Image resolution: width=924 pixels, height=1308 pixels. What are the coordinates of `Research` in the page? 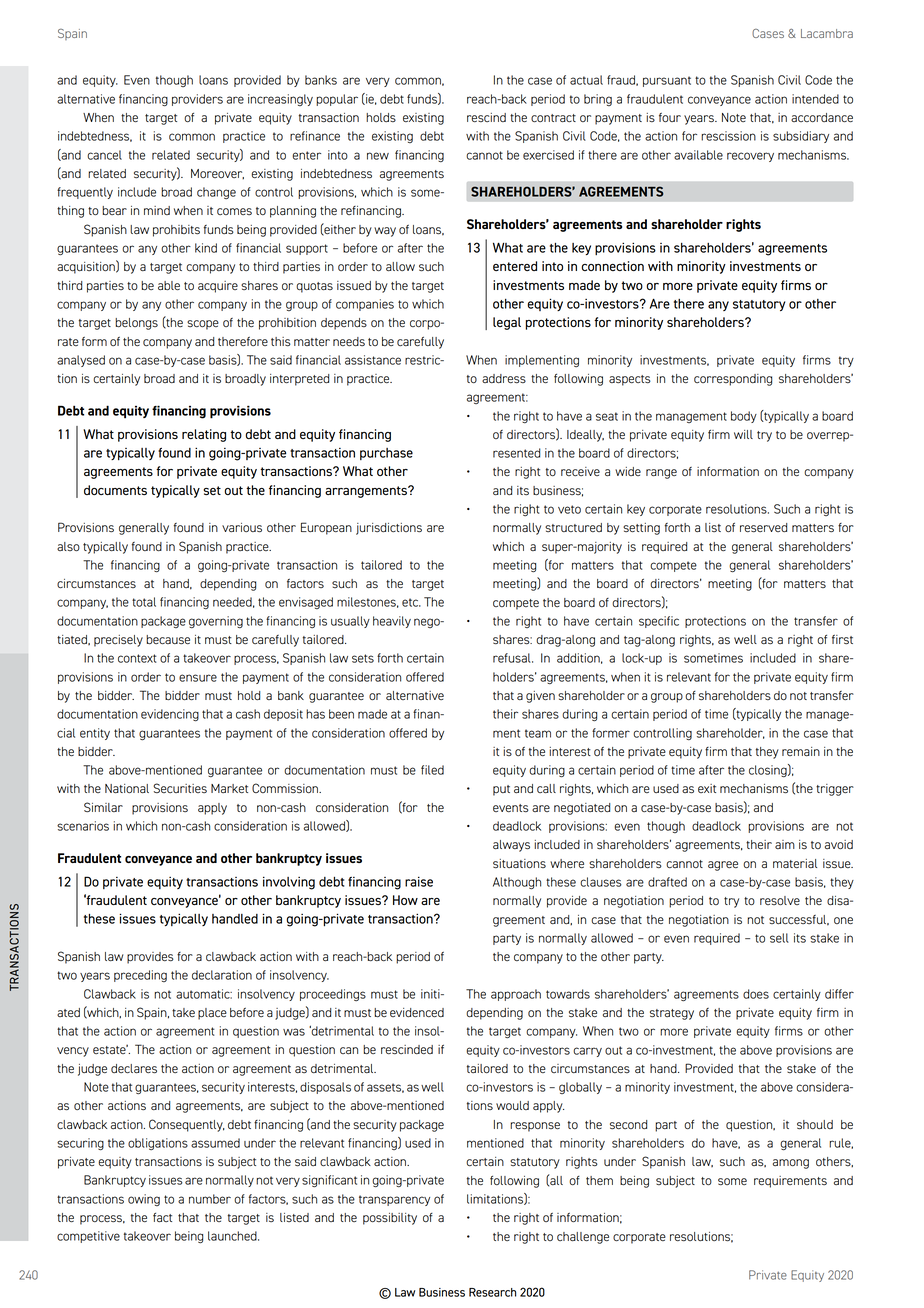 It's located at (492, 1292).
